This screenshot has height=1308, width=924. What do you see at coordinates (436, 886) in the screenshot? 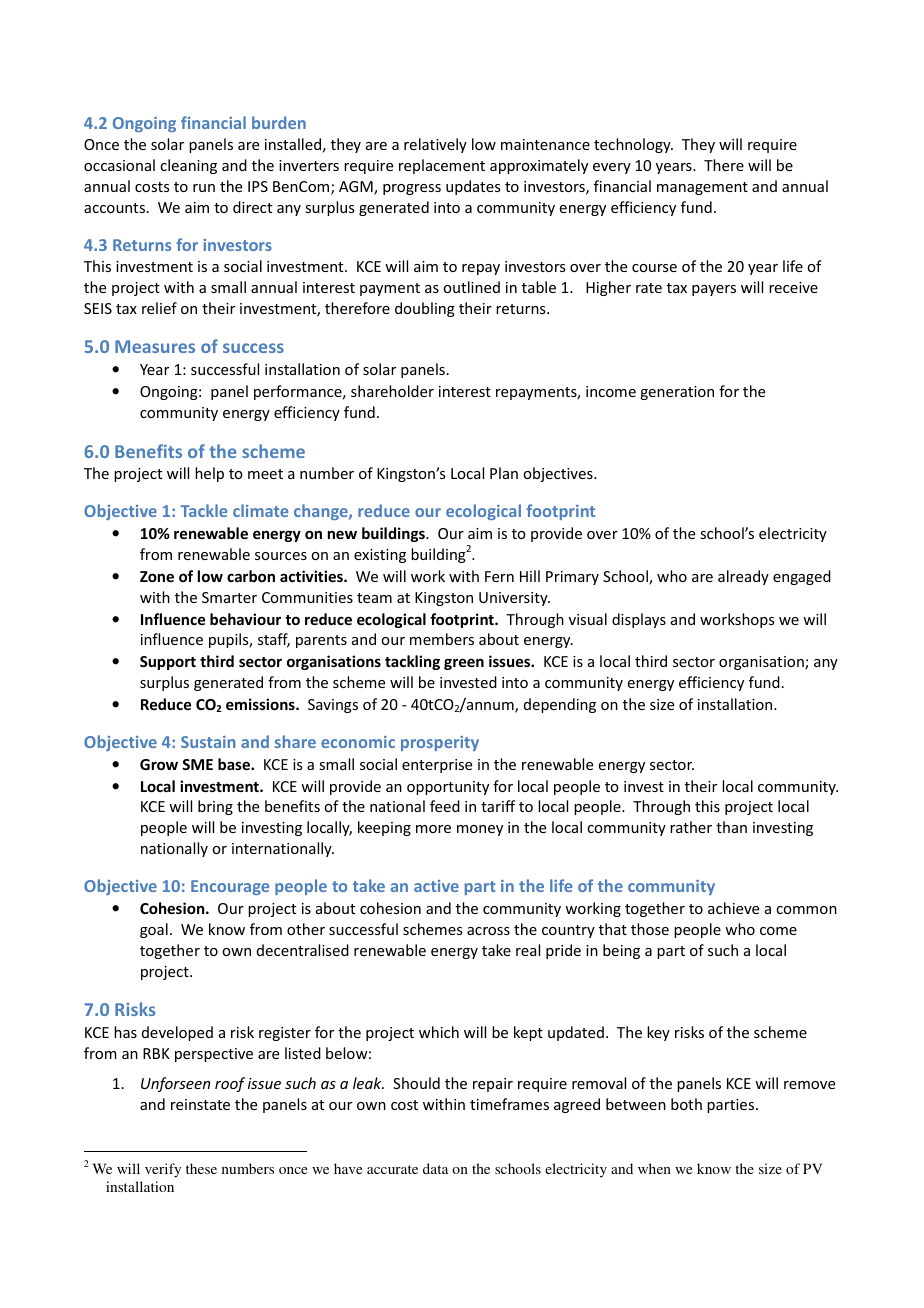
I see `active` at bounding box center [436, 886].
